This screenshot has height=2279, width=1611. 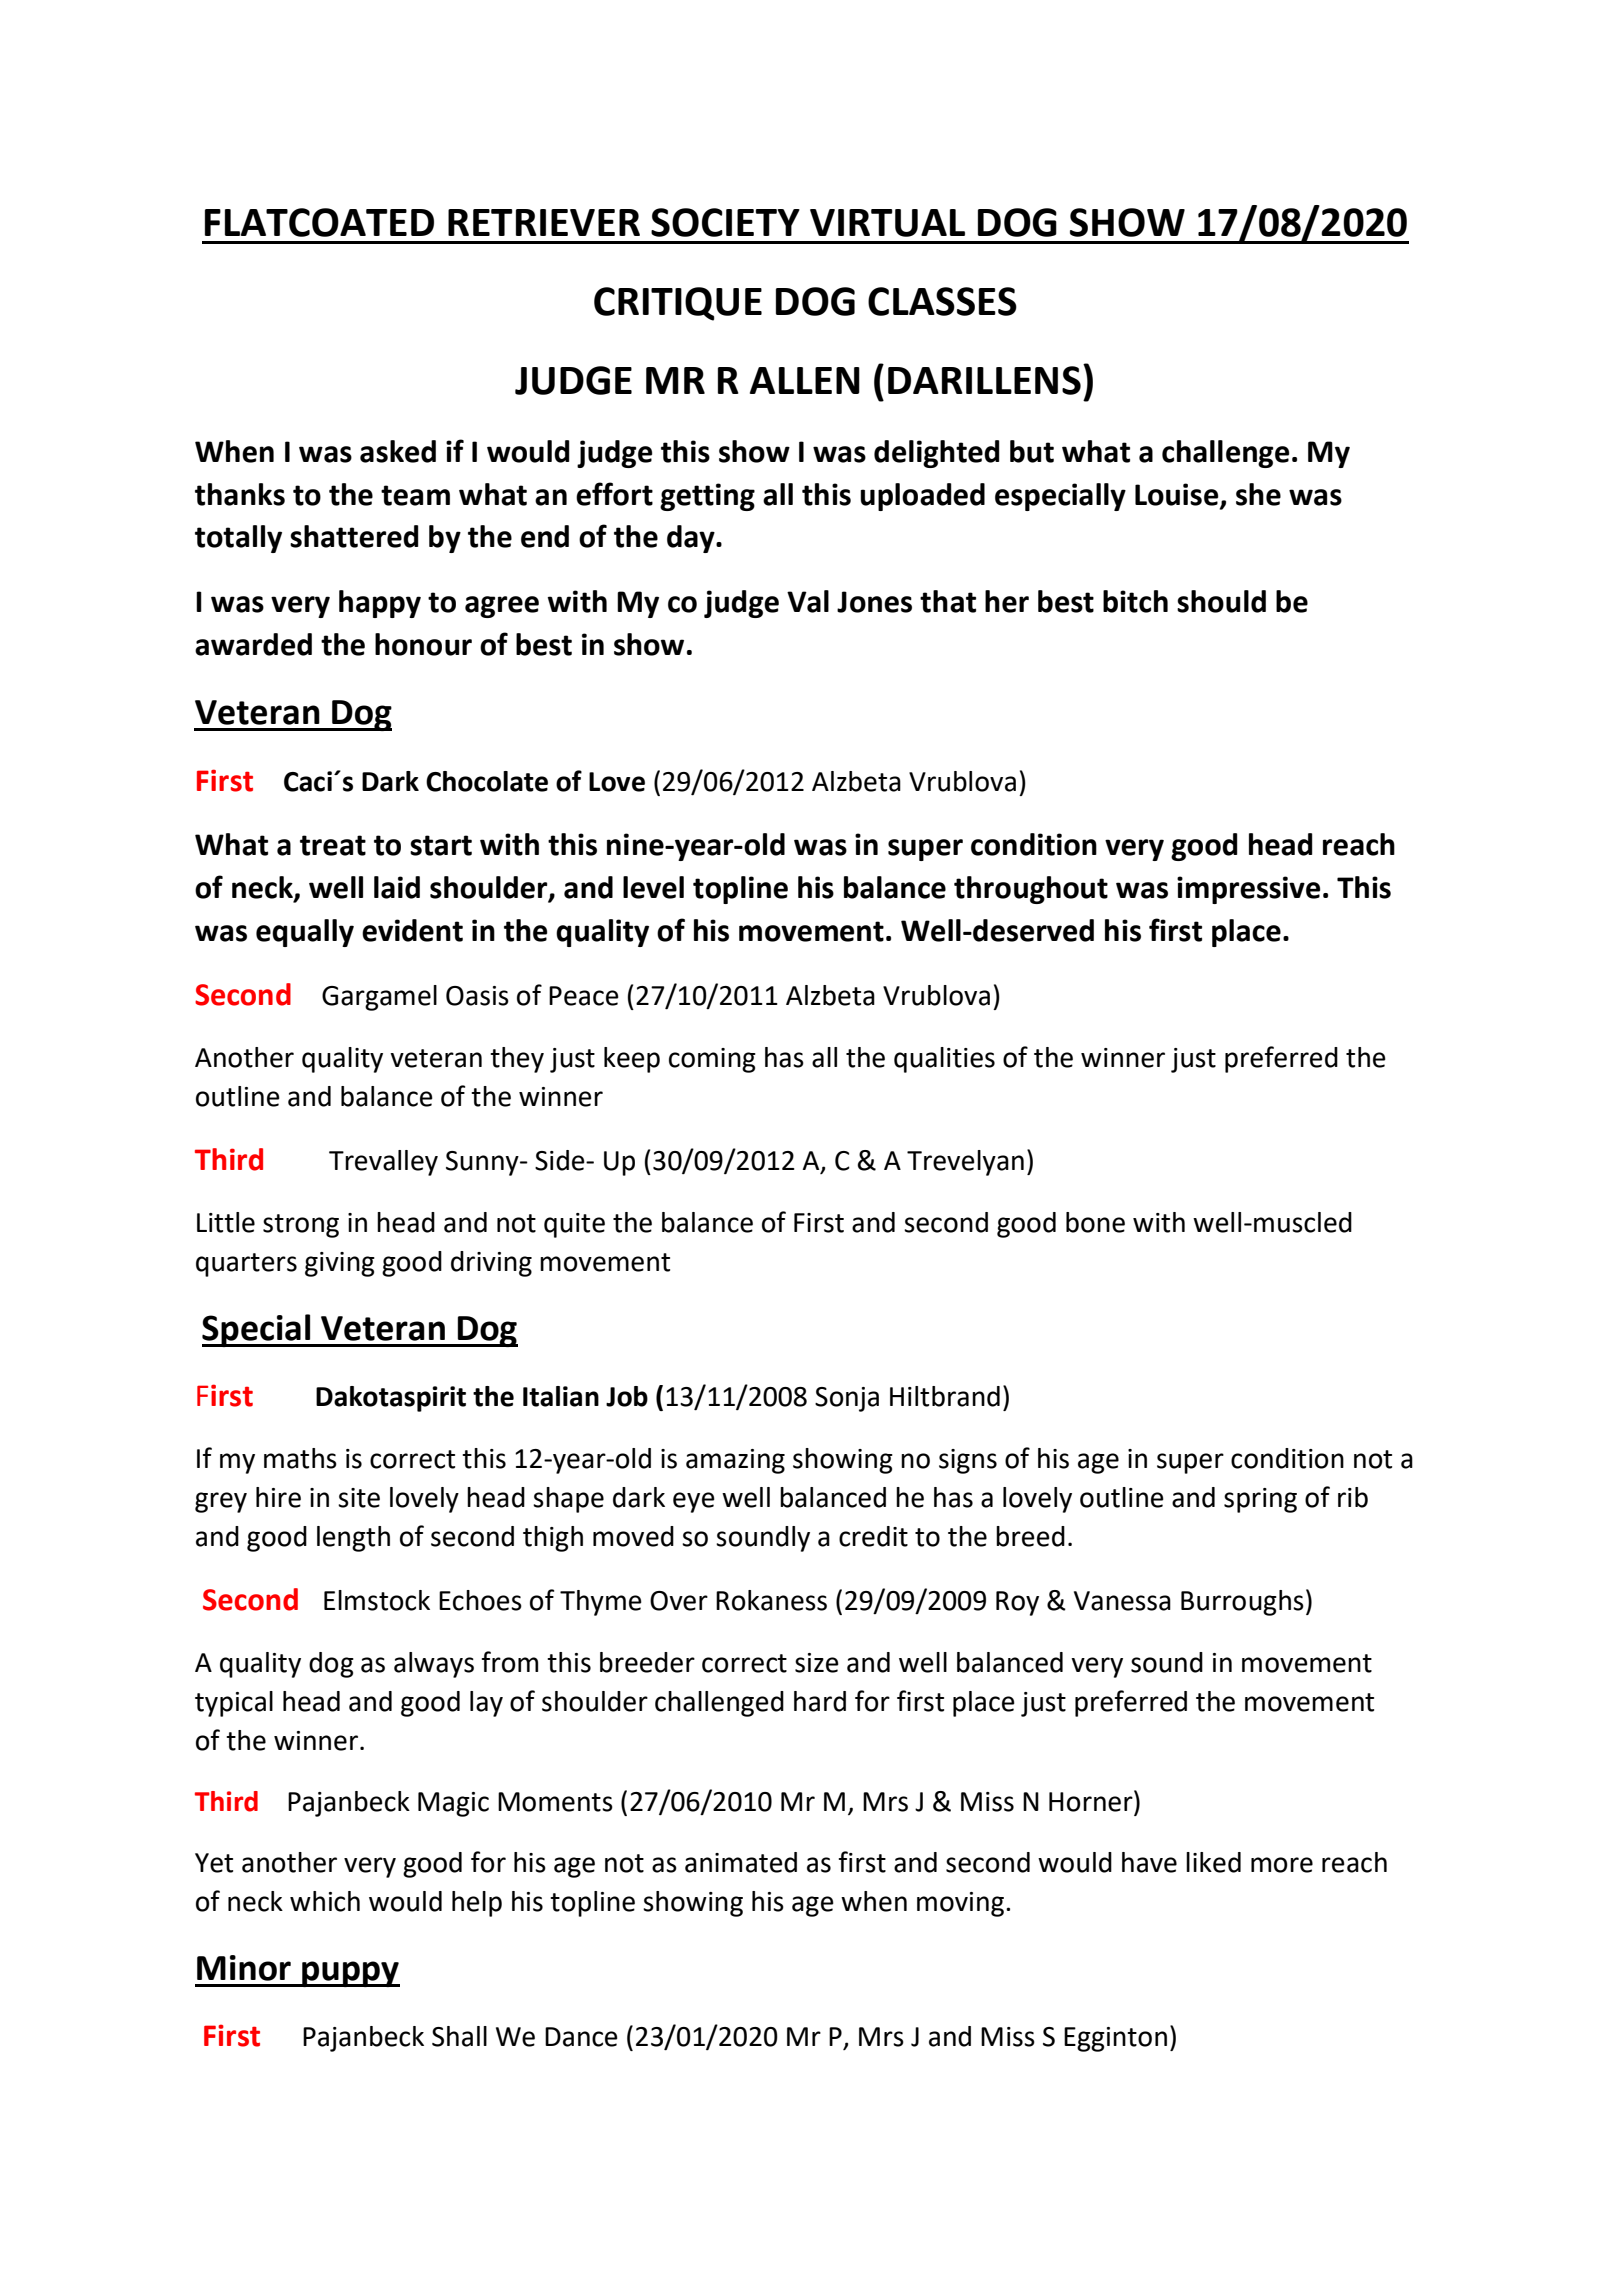 I want to click on bone, so click(x=1095, y=1222).
